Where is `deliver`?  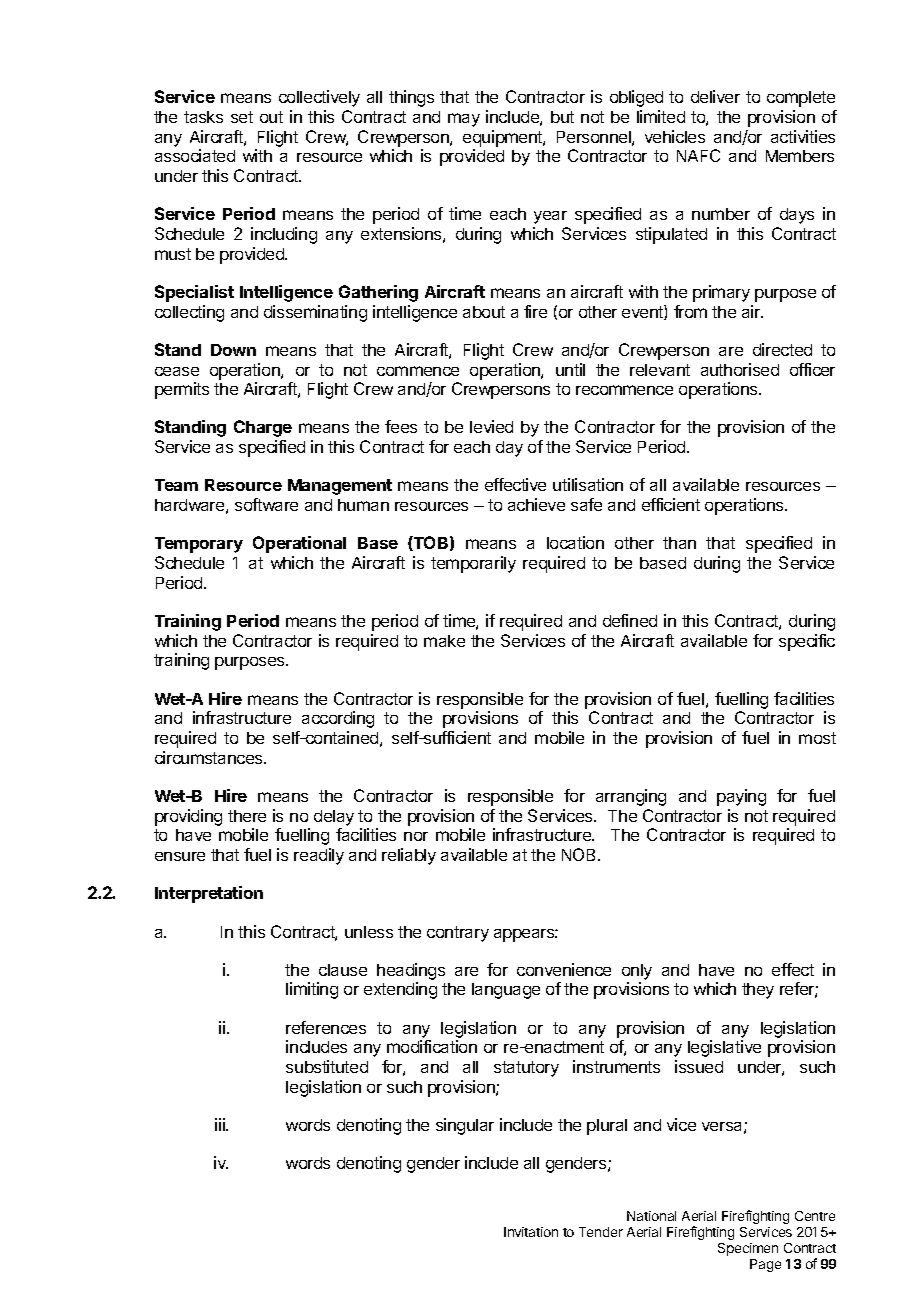 deliver is located at coordinates (715, 96).
